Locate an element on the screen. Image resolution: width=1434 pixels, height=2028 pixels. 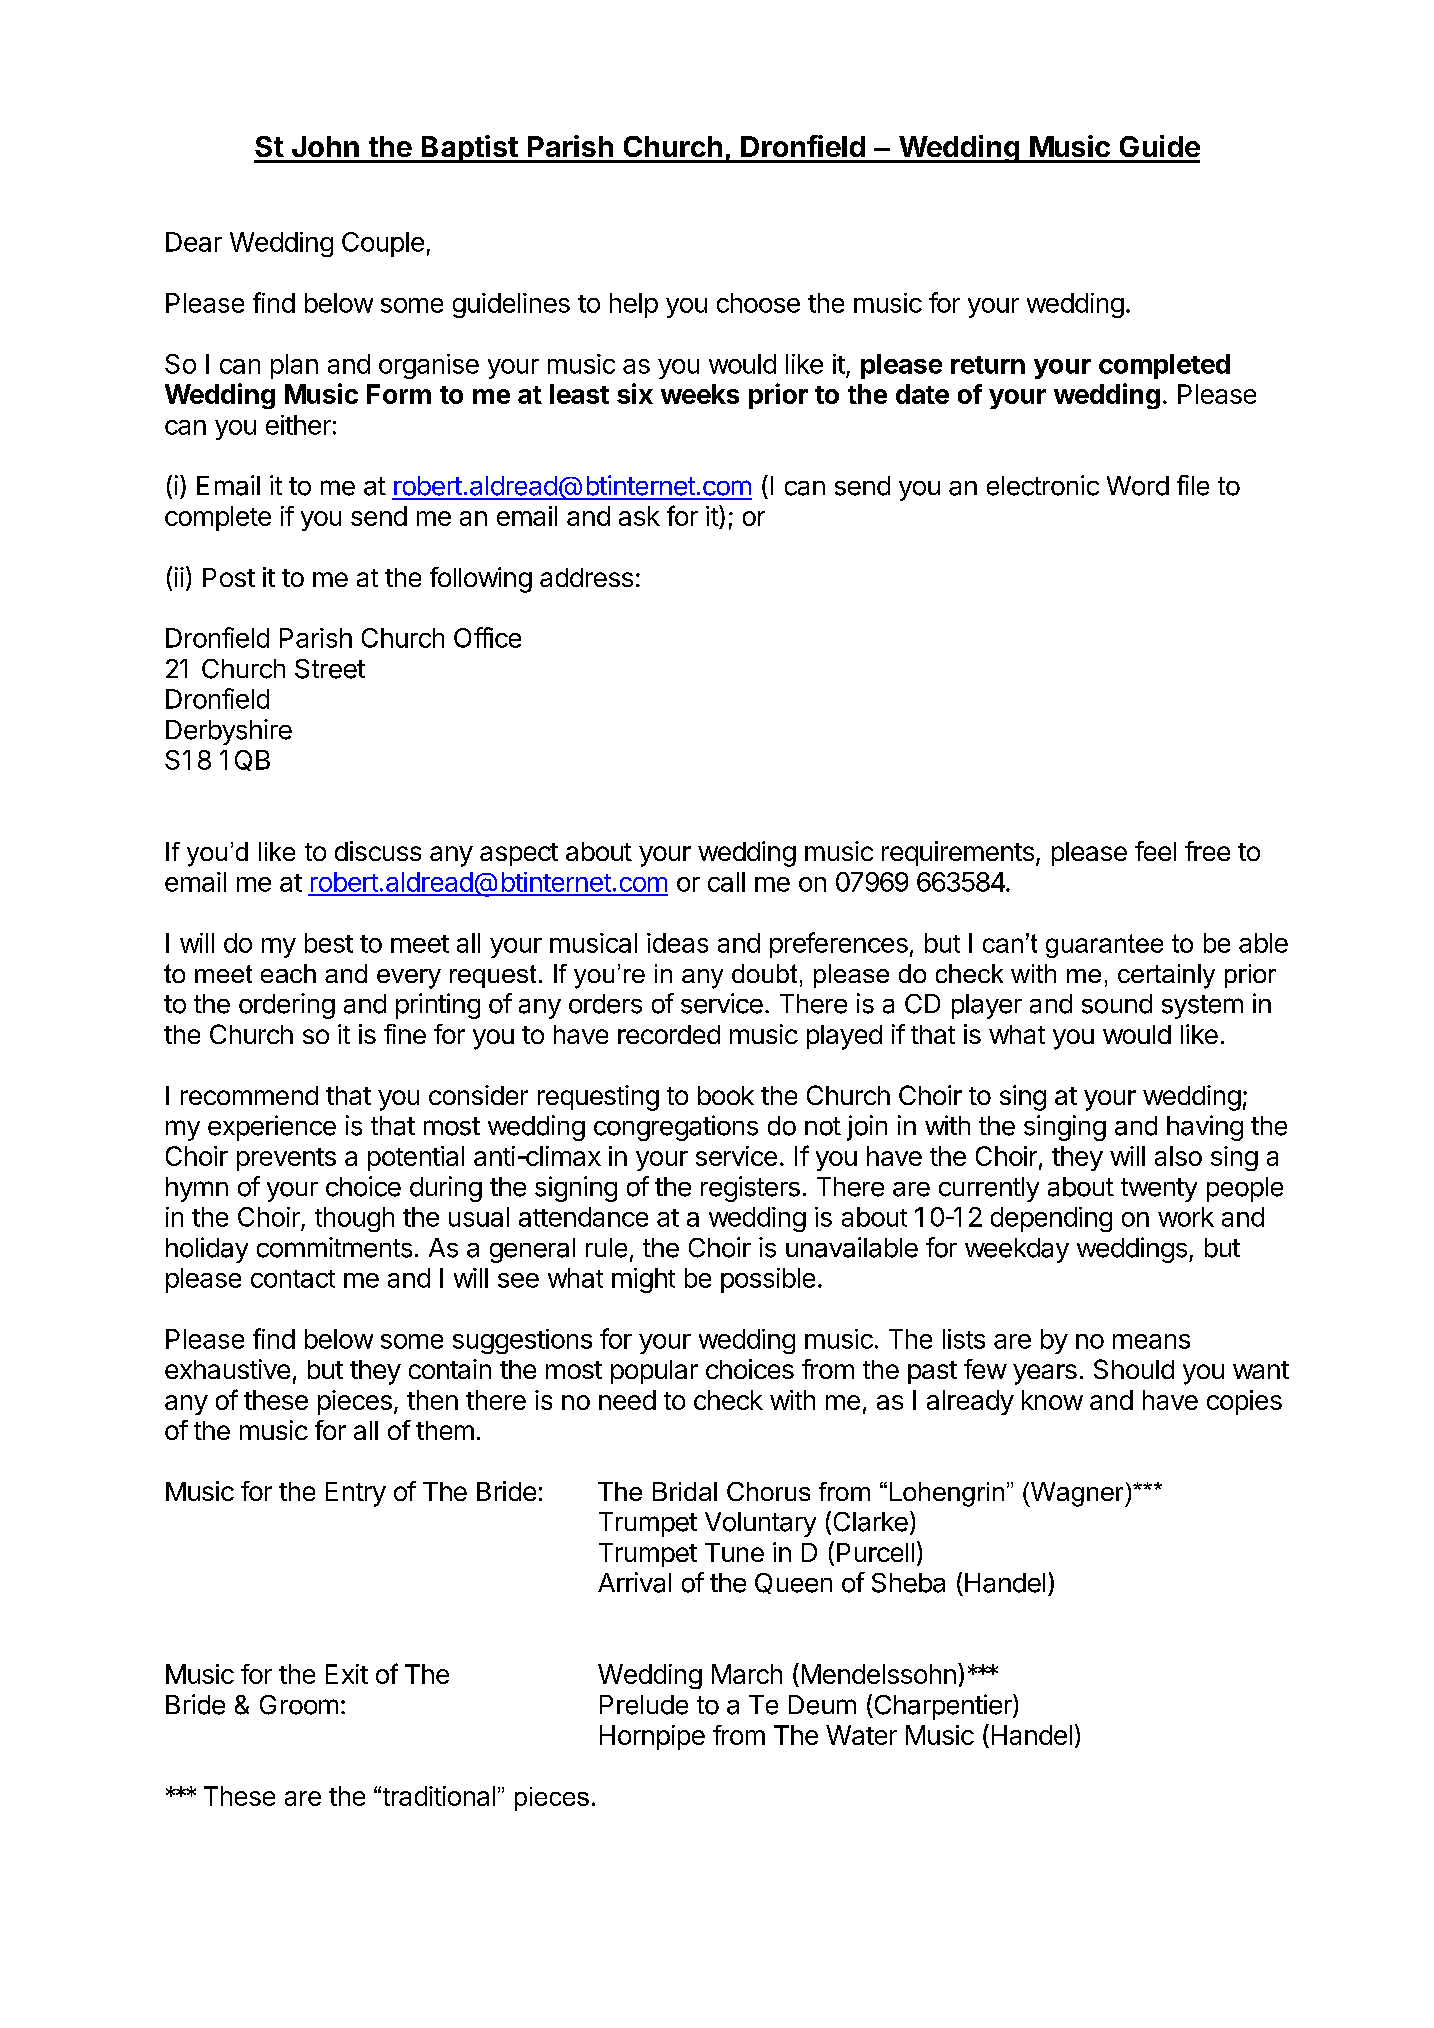
March is located at coordinates (747, 1674).
